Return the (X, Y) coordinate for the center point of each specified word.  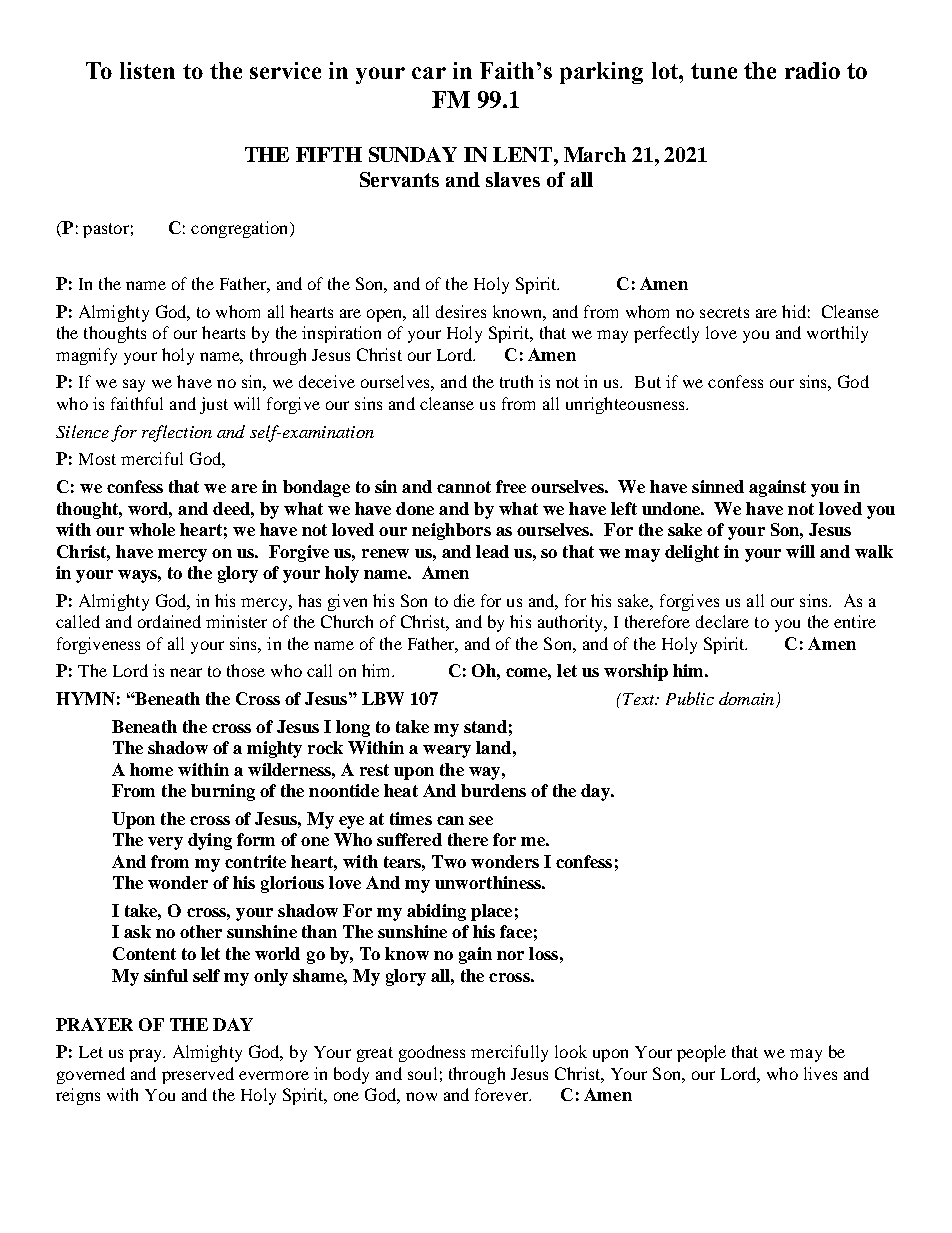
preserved (198, 1075)
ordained (169, 621)
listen (147, 70)
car (429, 73)
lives (820, 1073)
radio (812, 70)
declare (722, 621)
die (464, 600)
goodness (432, 1053)
